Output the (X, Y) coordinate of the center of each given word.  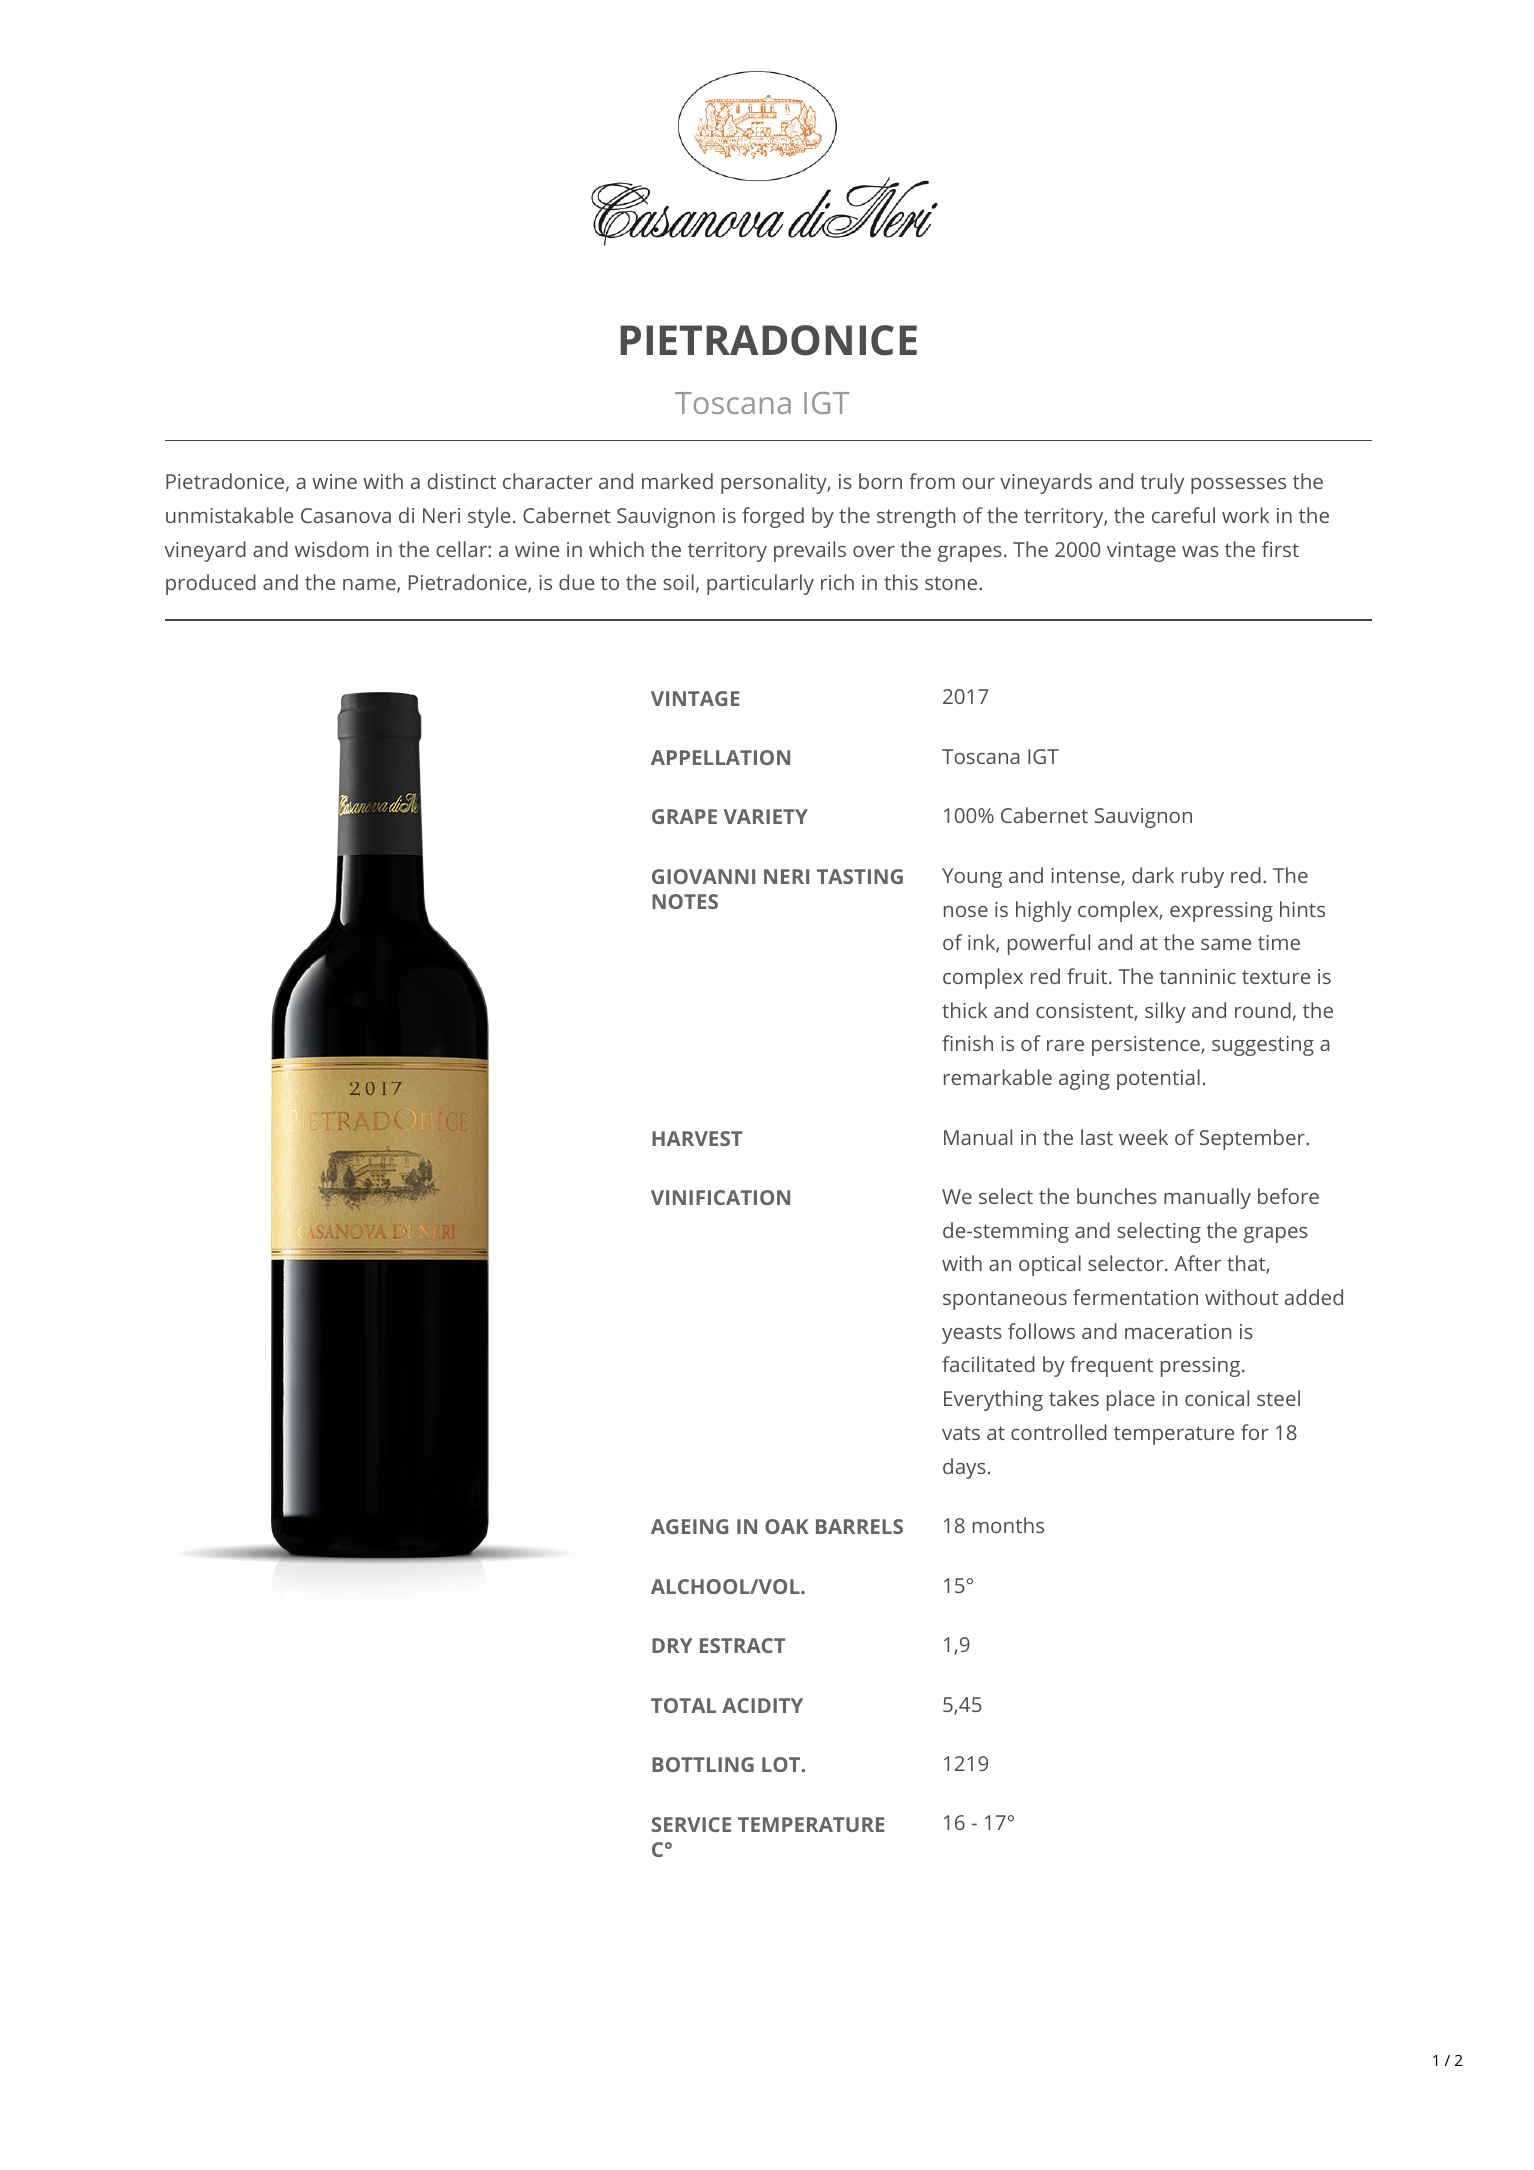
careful (1183, 515)
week (1143, 1137)
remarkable (998, 1077)
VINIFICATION (720, 1197)
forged (773, 517)
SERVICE (691, 1824)
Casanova (346, 515)
